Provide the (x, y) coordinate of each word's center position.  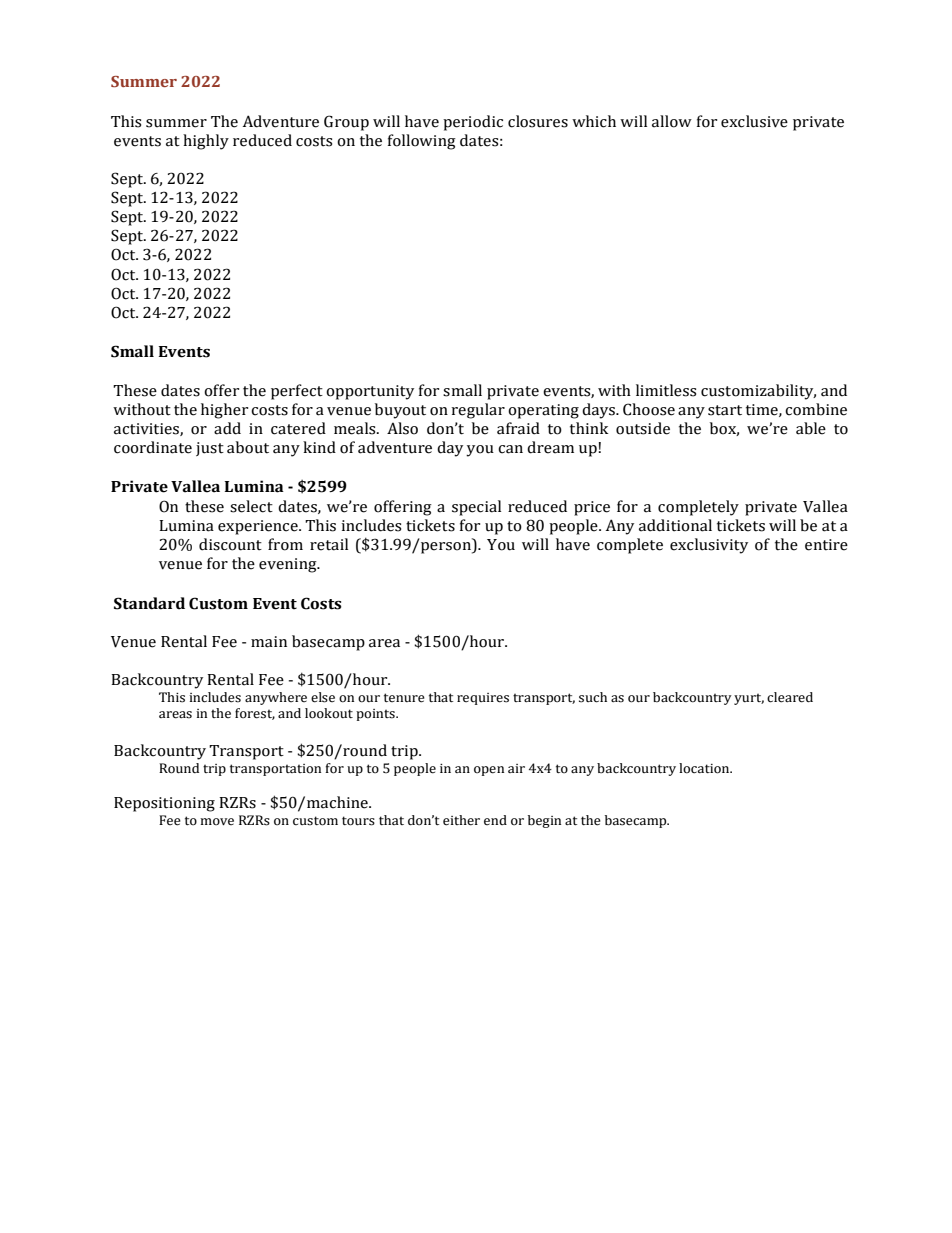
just (210, 449)
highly (206, 142)
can (510, 449)
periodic (473, 123)
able (811, 428)
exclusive (754, 121)
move (217, 822)
